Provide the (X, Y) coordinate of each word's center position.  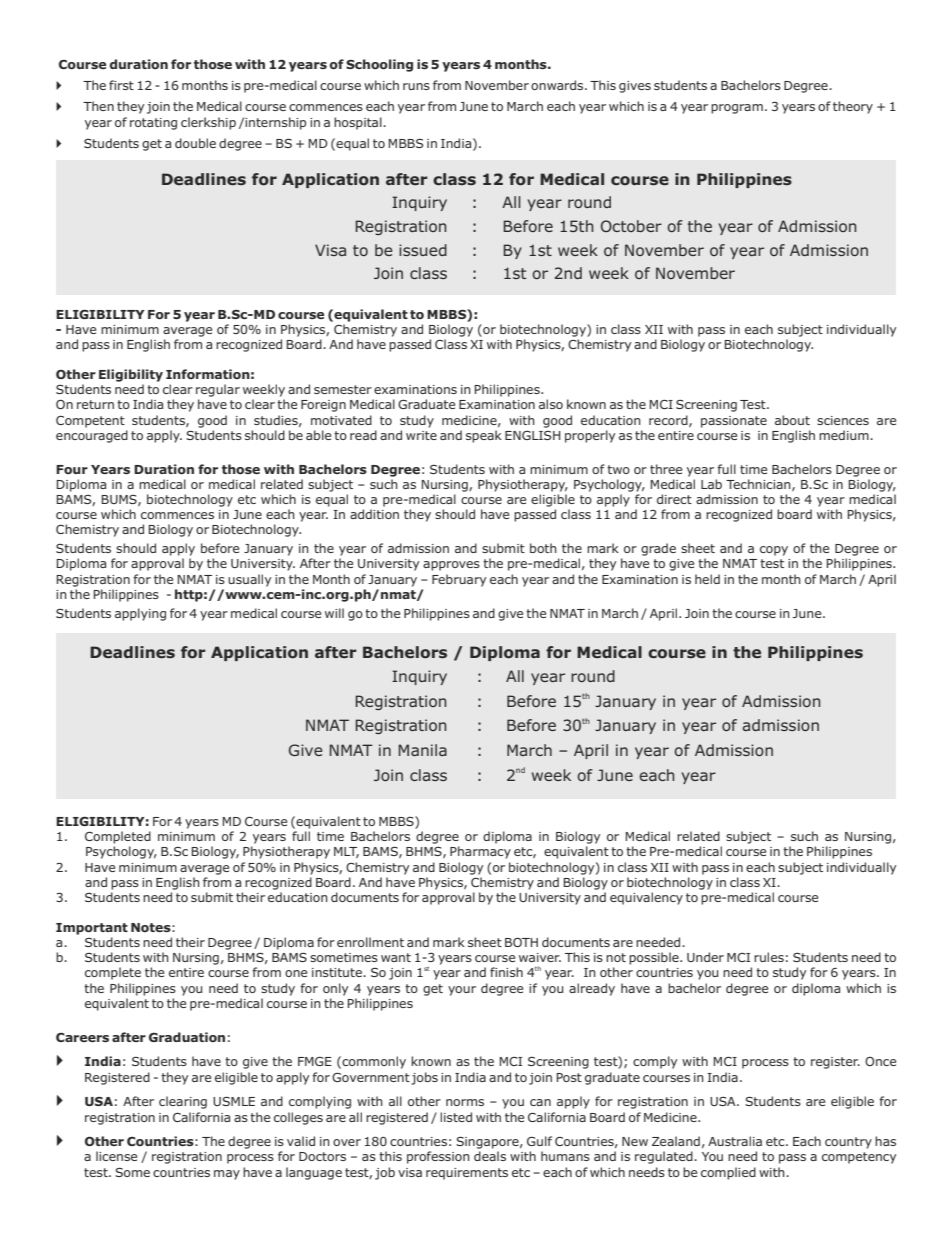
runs (416, 86)
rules (769, 957)
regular (218, 390)
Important (92, 929)
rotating (153, 124)
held (707, 579)
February (459, 580)
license (116, 1156)
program (737, 109)
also (551, 404)
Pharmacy (480, 852)
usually (249, 580)
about (792, 420)
